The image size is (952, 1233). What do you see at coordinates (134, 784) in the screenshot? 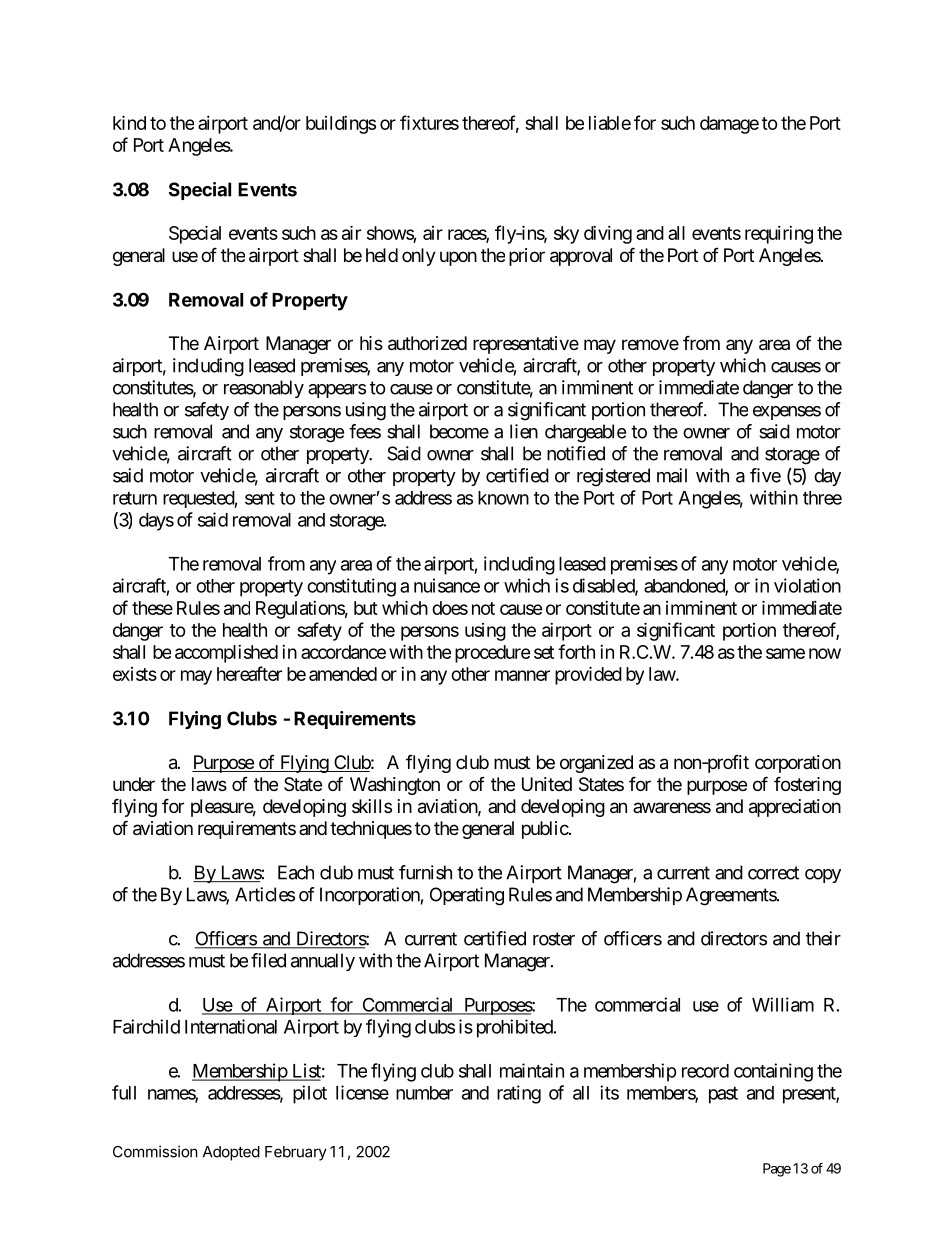
I see `under` at bounding box center [134, 784].
